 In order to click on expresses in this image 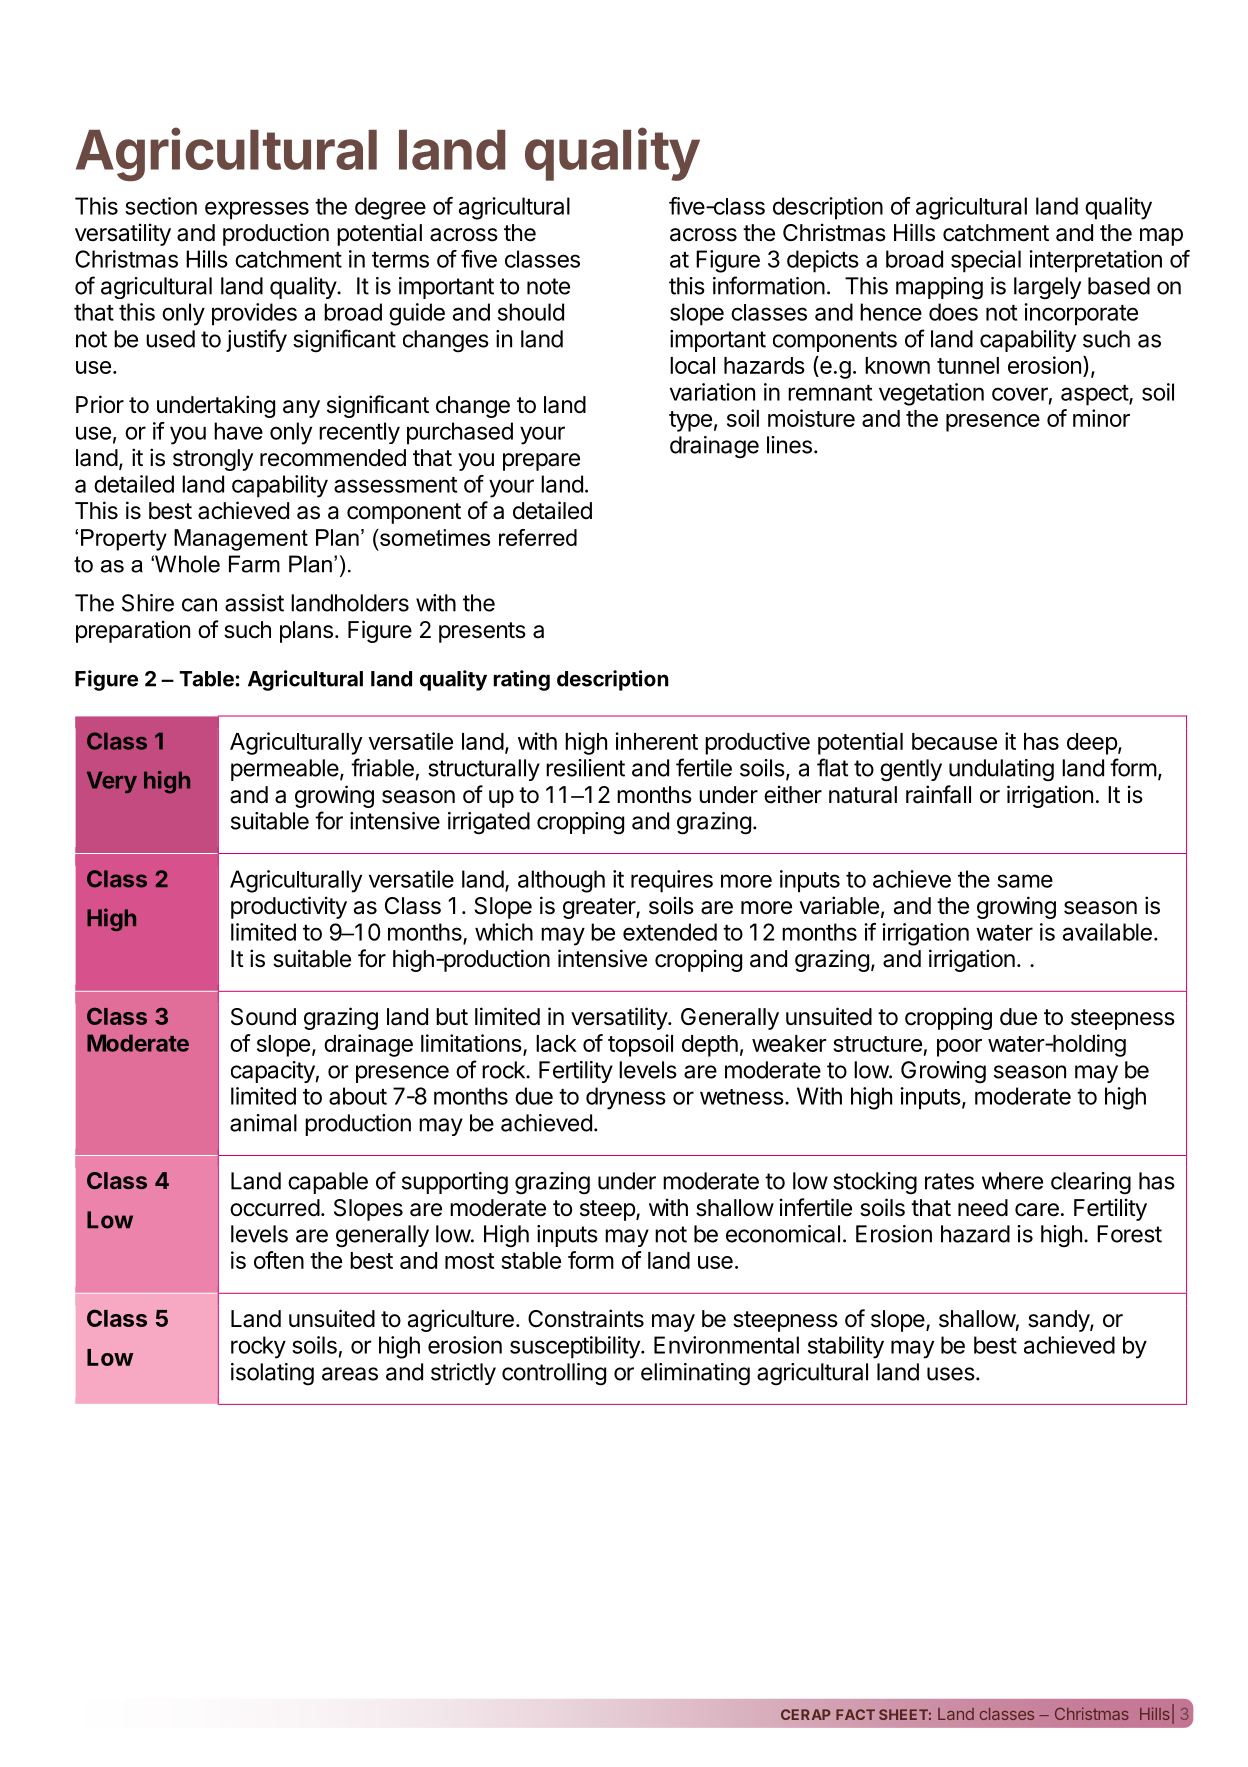, I will do `click(257, 210)`.
